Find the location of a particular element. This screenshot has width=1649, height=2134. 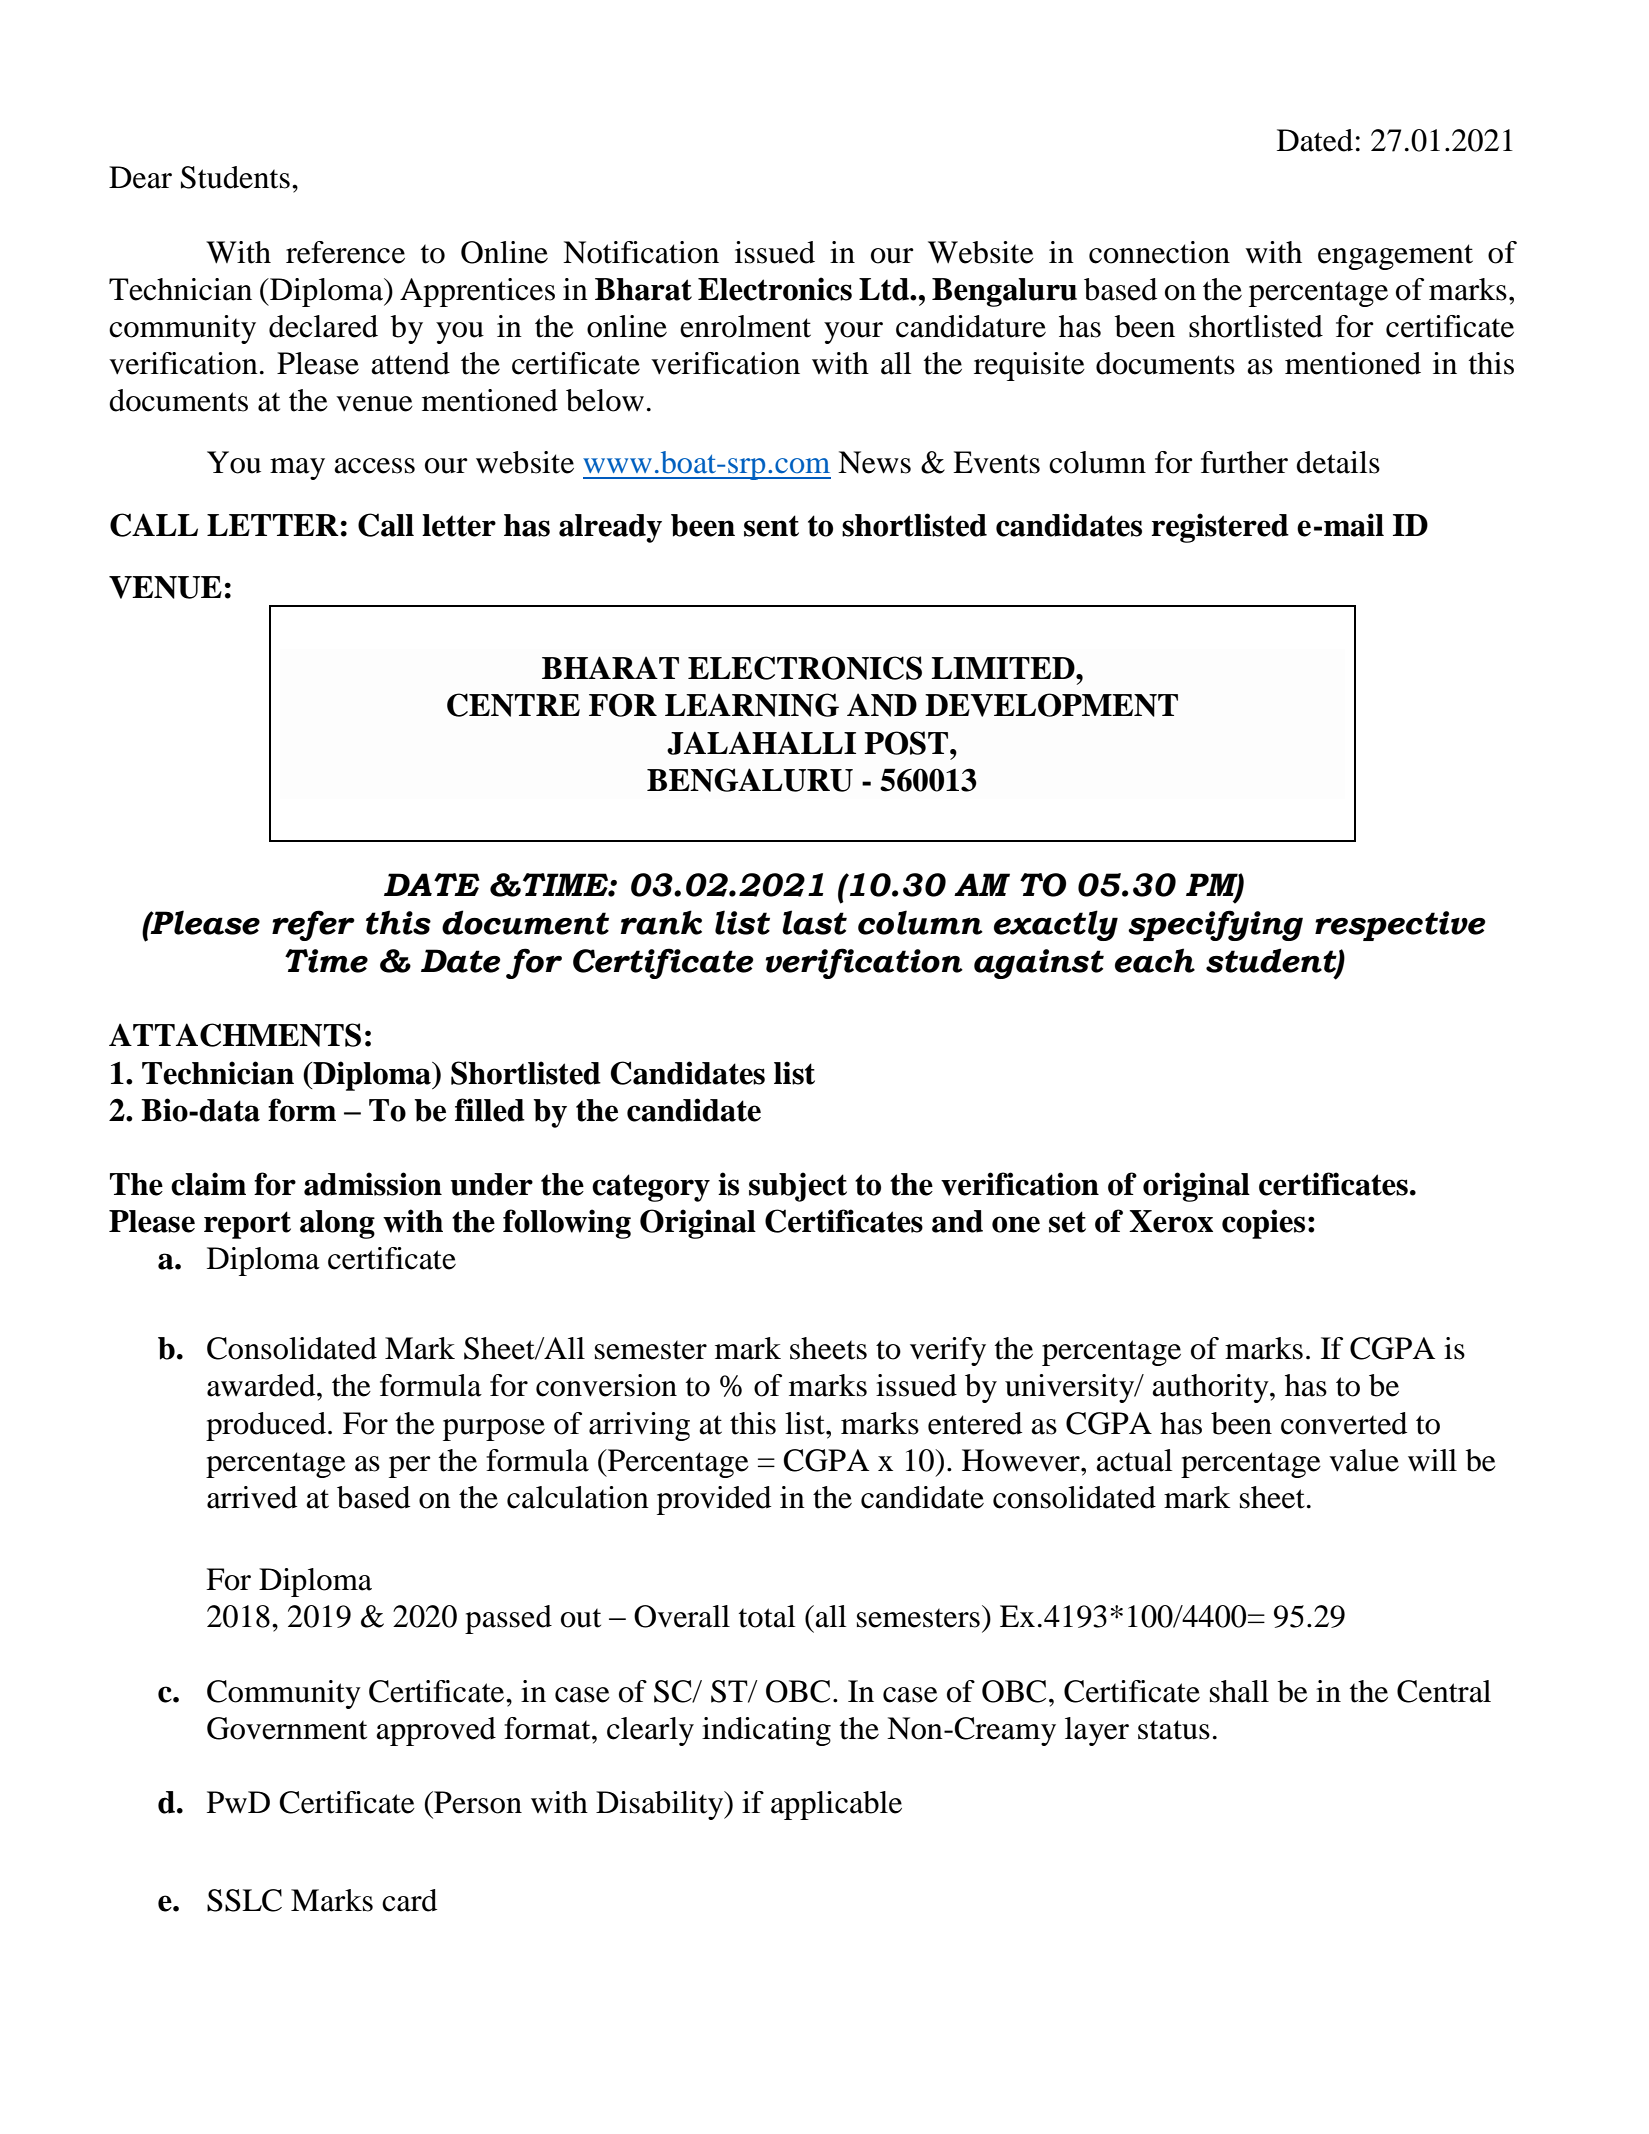

engagement is located at coordinates (1395, 257).
